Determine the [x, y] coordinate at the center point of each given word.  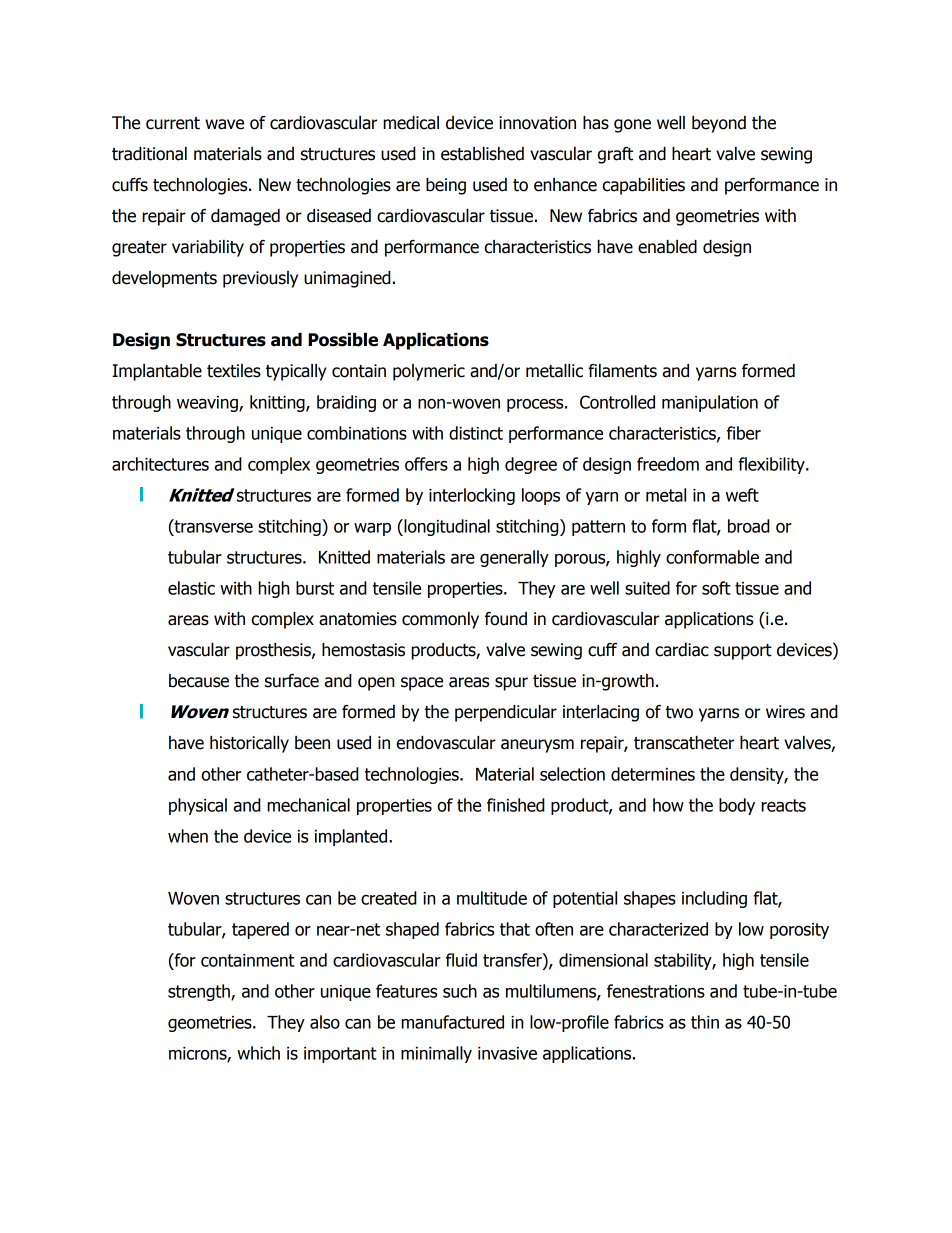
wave [224, 124]
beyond [719, 124]
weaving [208, 404]
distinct [476, 433]
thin [705, 1022]
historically [249, 744]
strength [200, 992]
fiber [744, 433]
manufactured [452, 1022]
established [482, 154]
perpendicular [506, 713]
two [679, 712]
